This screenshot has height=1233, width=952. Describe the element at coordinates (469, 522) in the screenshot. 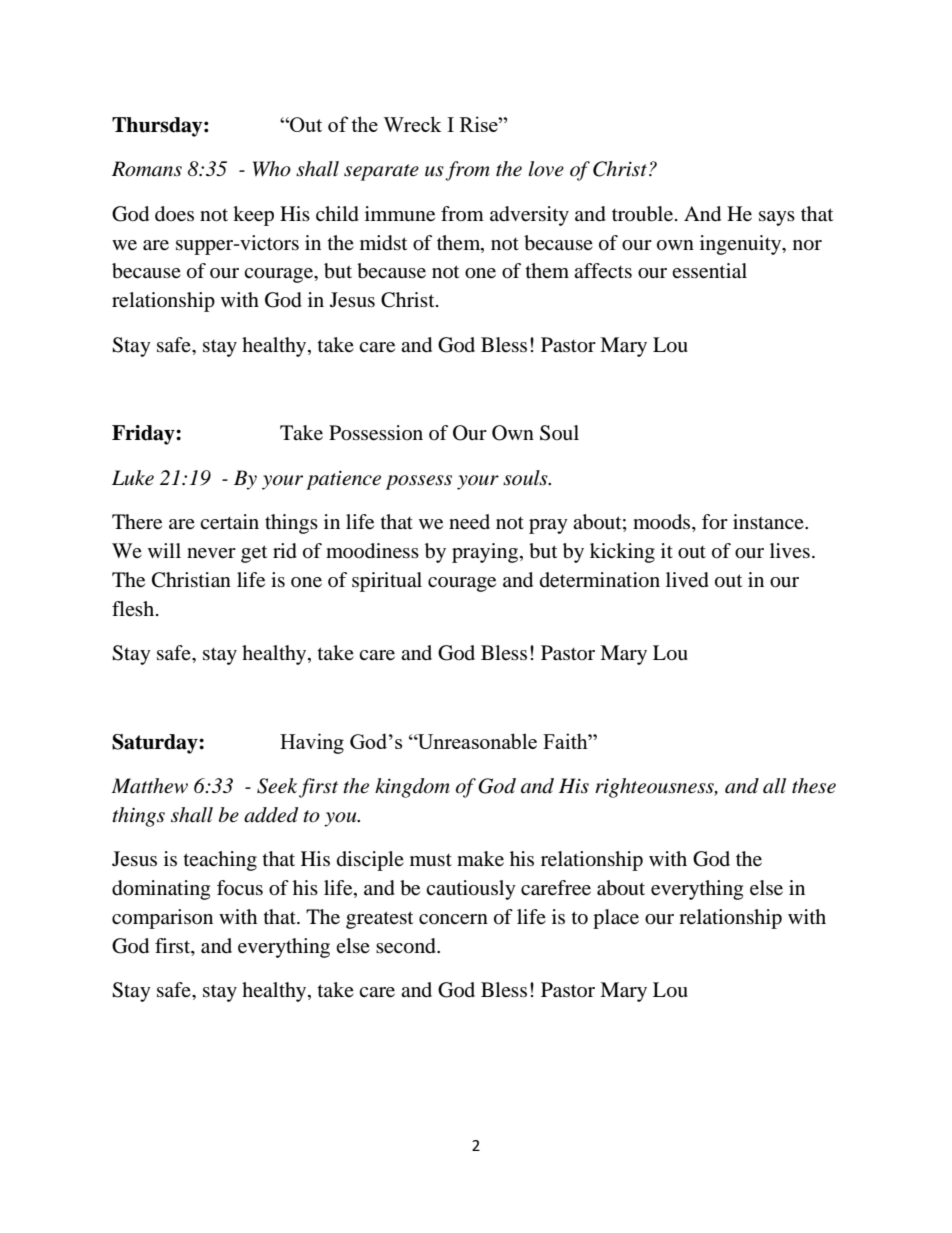

I see `need` at that location.
